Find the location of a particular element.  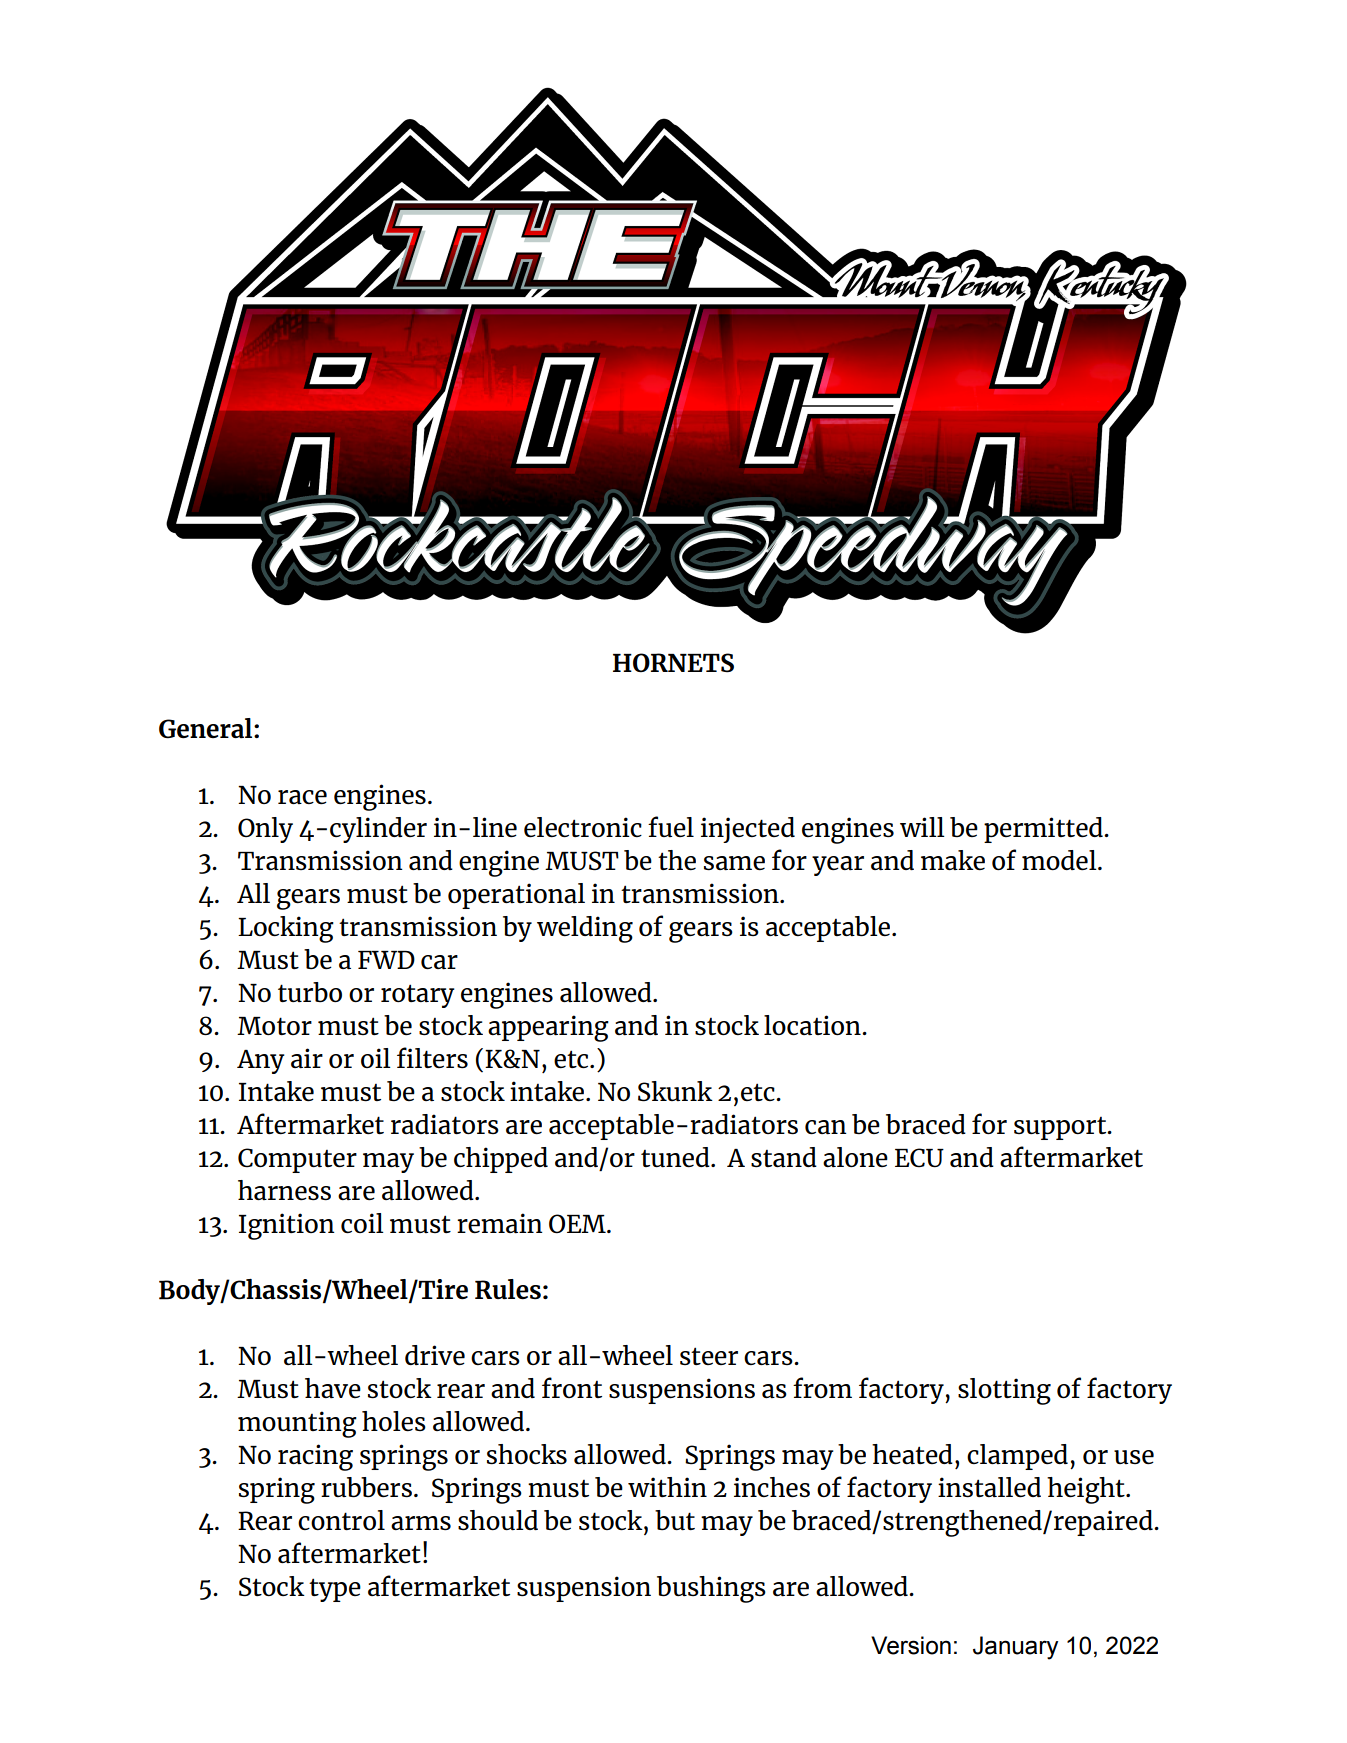

harness is located at coordinates (284, 1190).
